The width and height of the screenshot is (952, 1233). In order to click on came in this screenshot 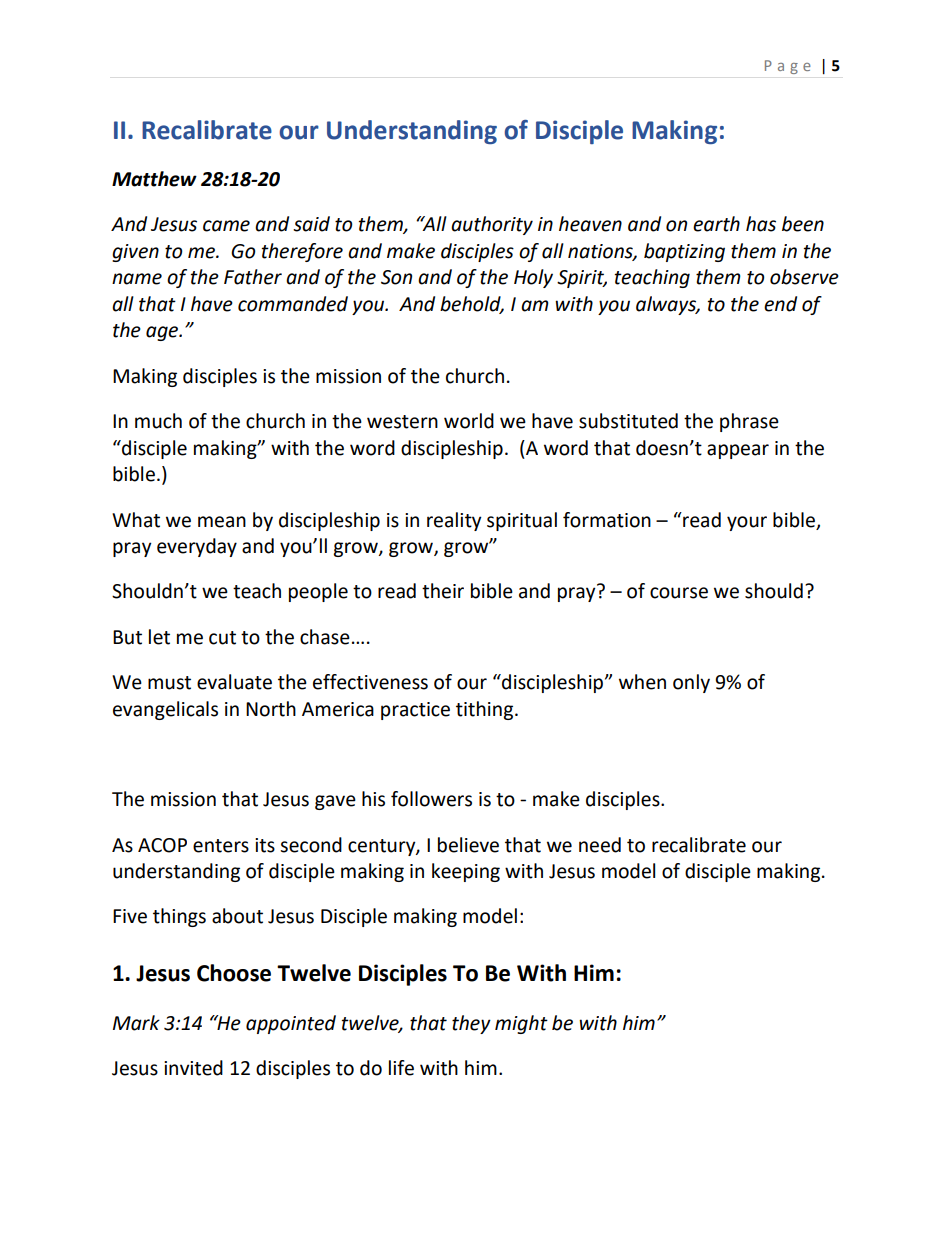, I will do `click(226, 226)`.
